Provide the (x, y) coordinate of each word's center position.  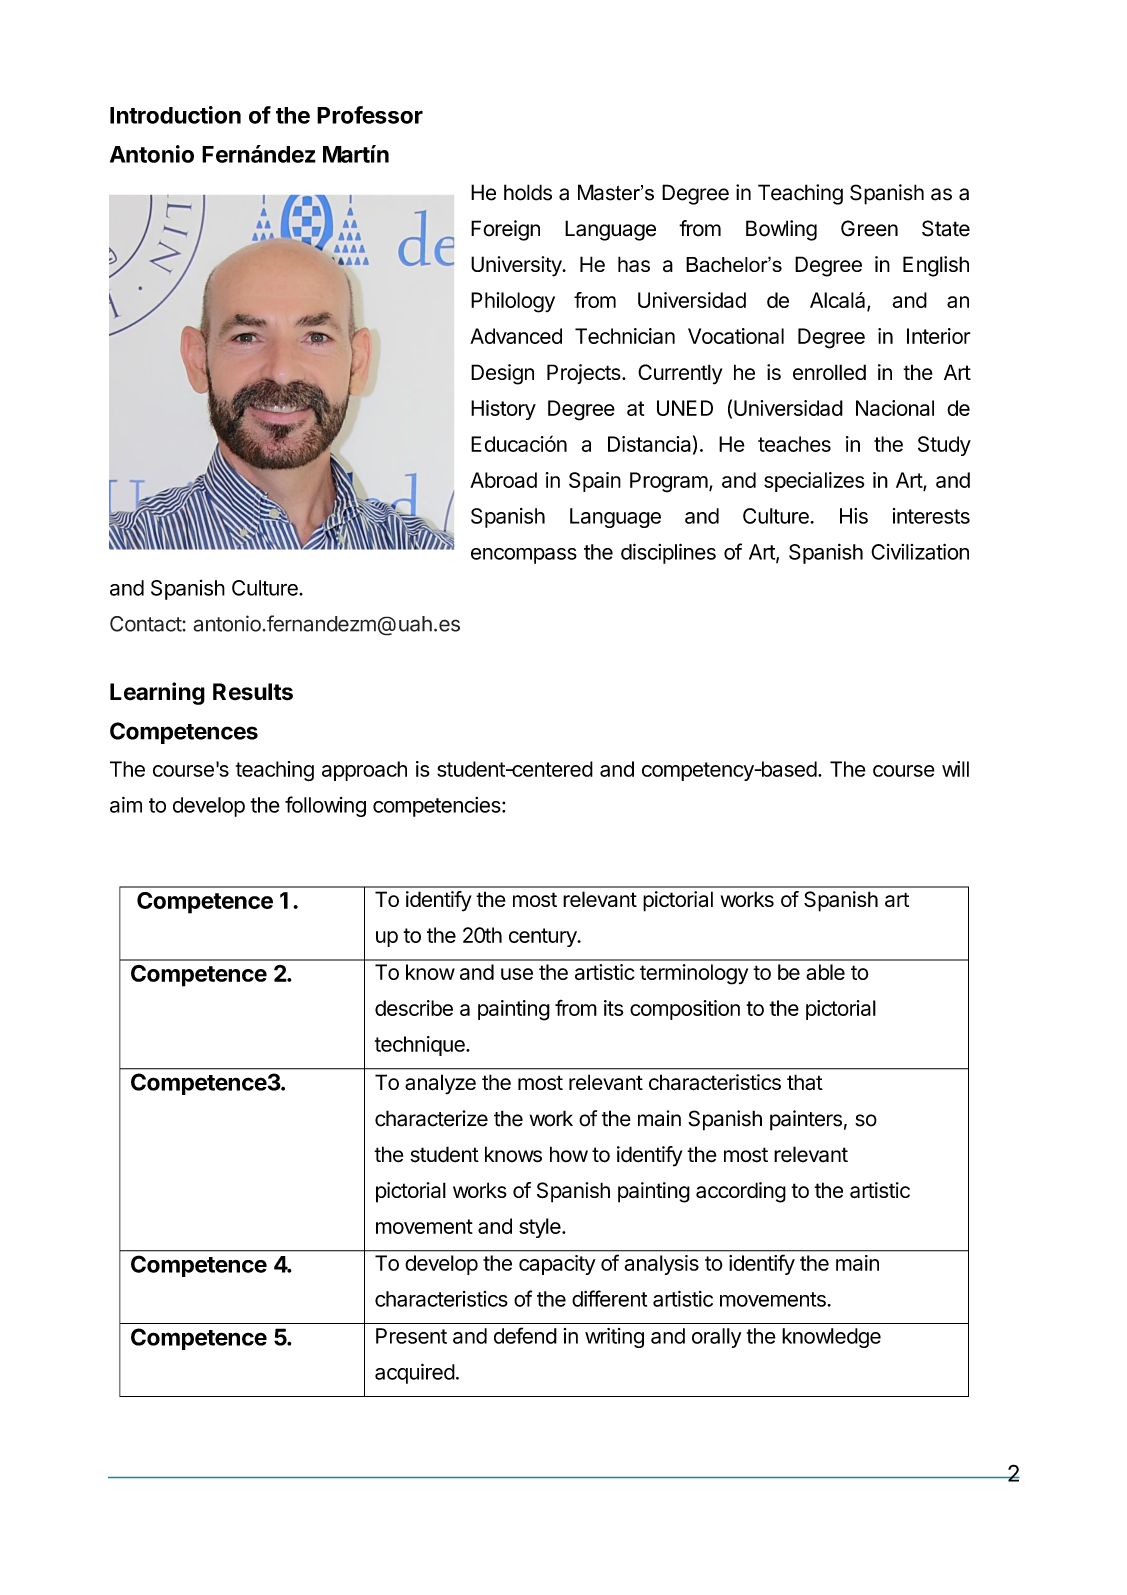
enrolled (829, 372)
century (544, 937)
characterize (431, 1118)
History (503, 410)
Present (411, 1336)
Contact (146, 624)
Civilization (920, 551)
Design (502, 374)
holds (528, 192)
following (325, 806)
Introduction (175, 115)
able (825, 972)
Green (869, 228)
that (805, 1082)
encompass (524, 556)
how (569, 1154)
